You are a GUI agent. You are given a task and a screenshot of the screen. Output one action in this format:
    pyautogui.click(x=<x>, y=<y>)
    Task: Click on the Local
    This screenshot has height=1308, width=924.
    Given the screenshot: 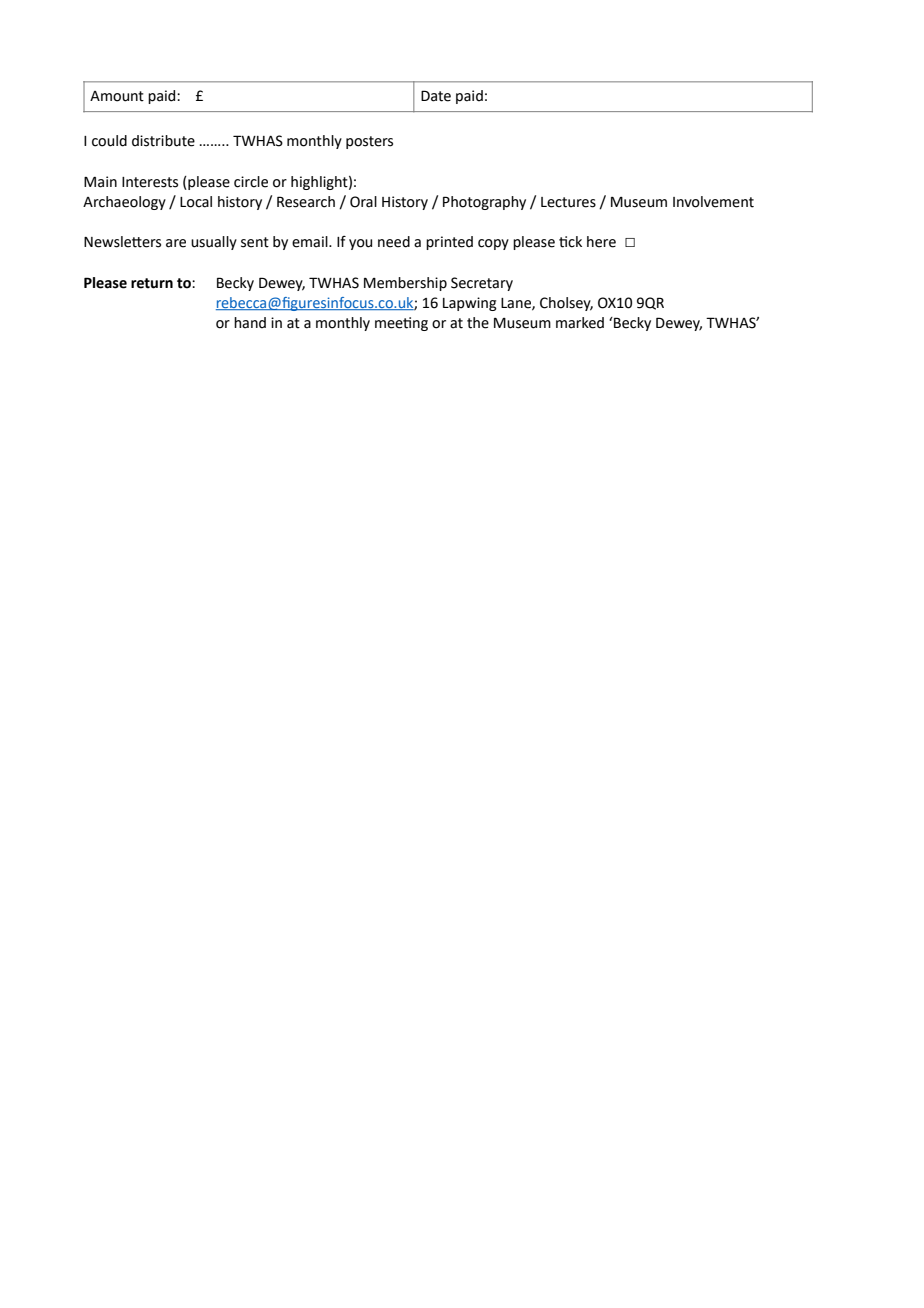 What is the action you would take?
    pyautogui.click(x=196, y=202)
